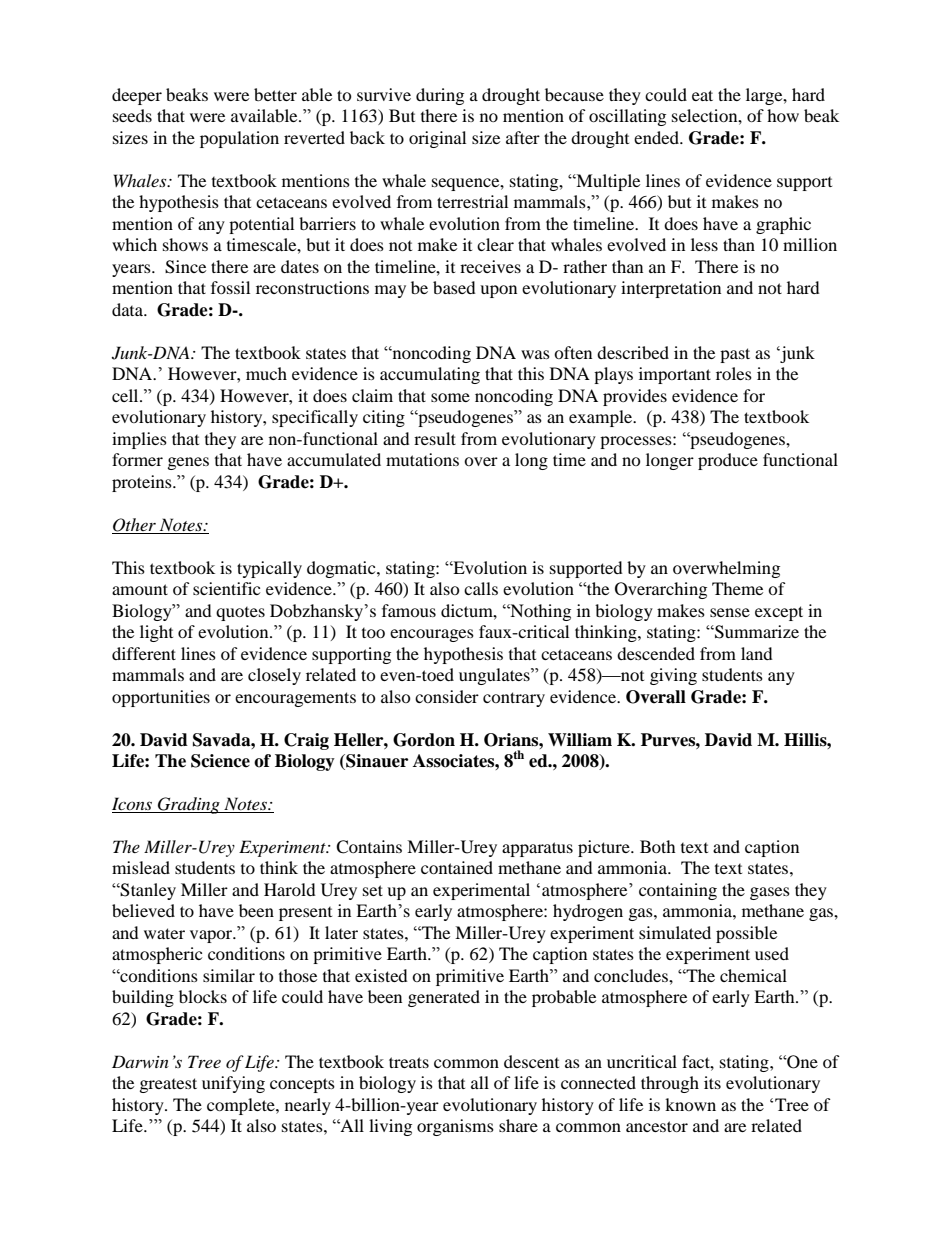  Describe the element at coordinates (239, 139) in the image. I see `population` at that location.
